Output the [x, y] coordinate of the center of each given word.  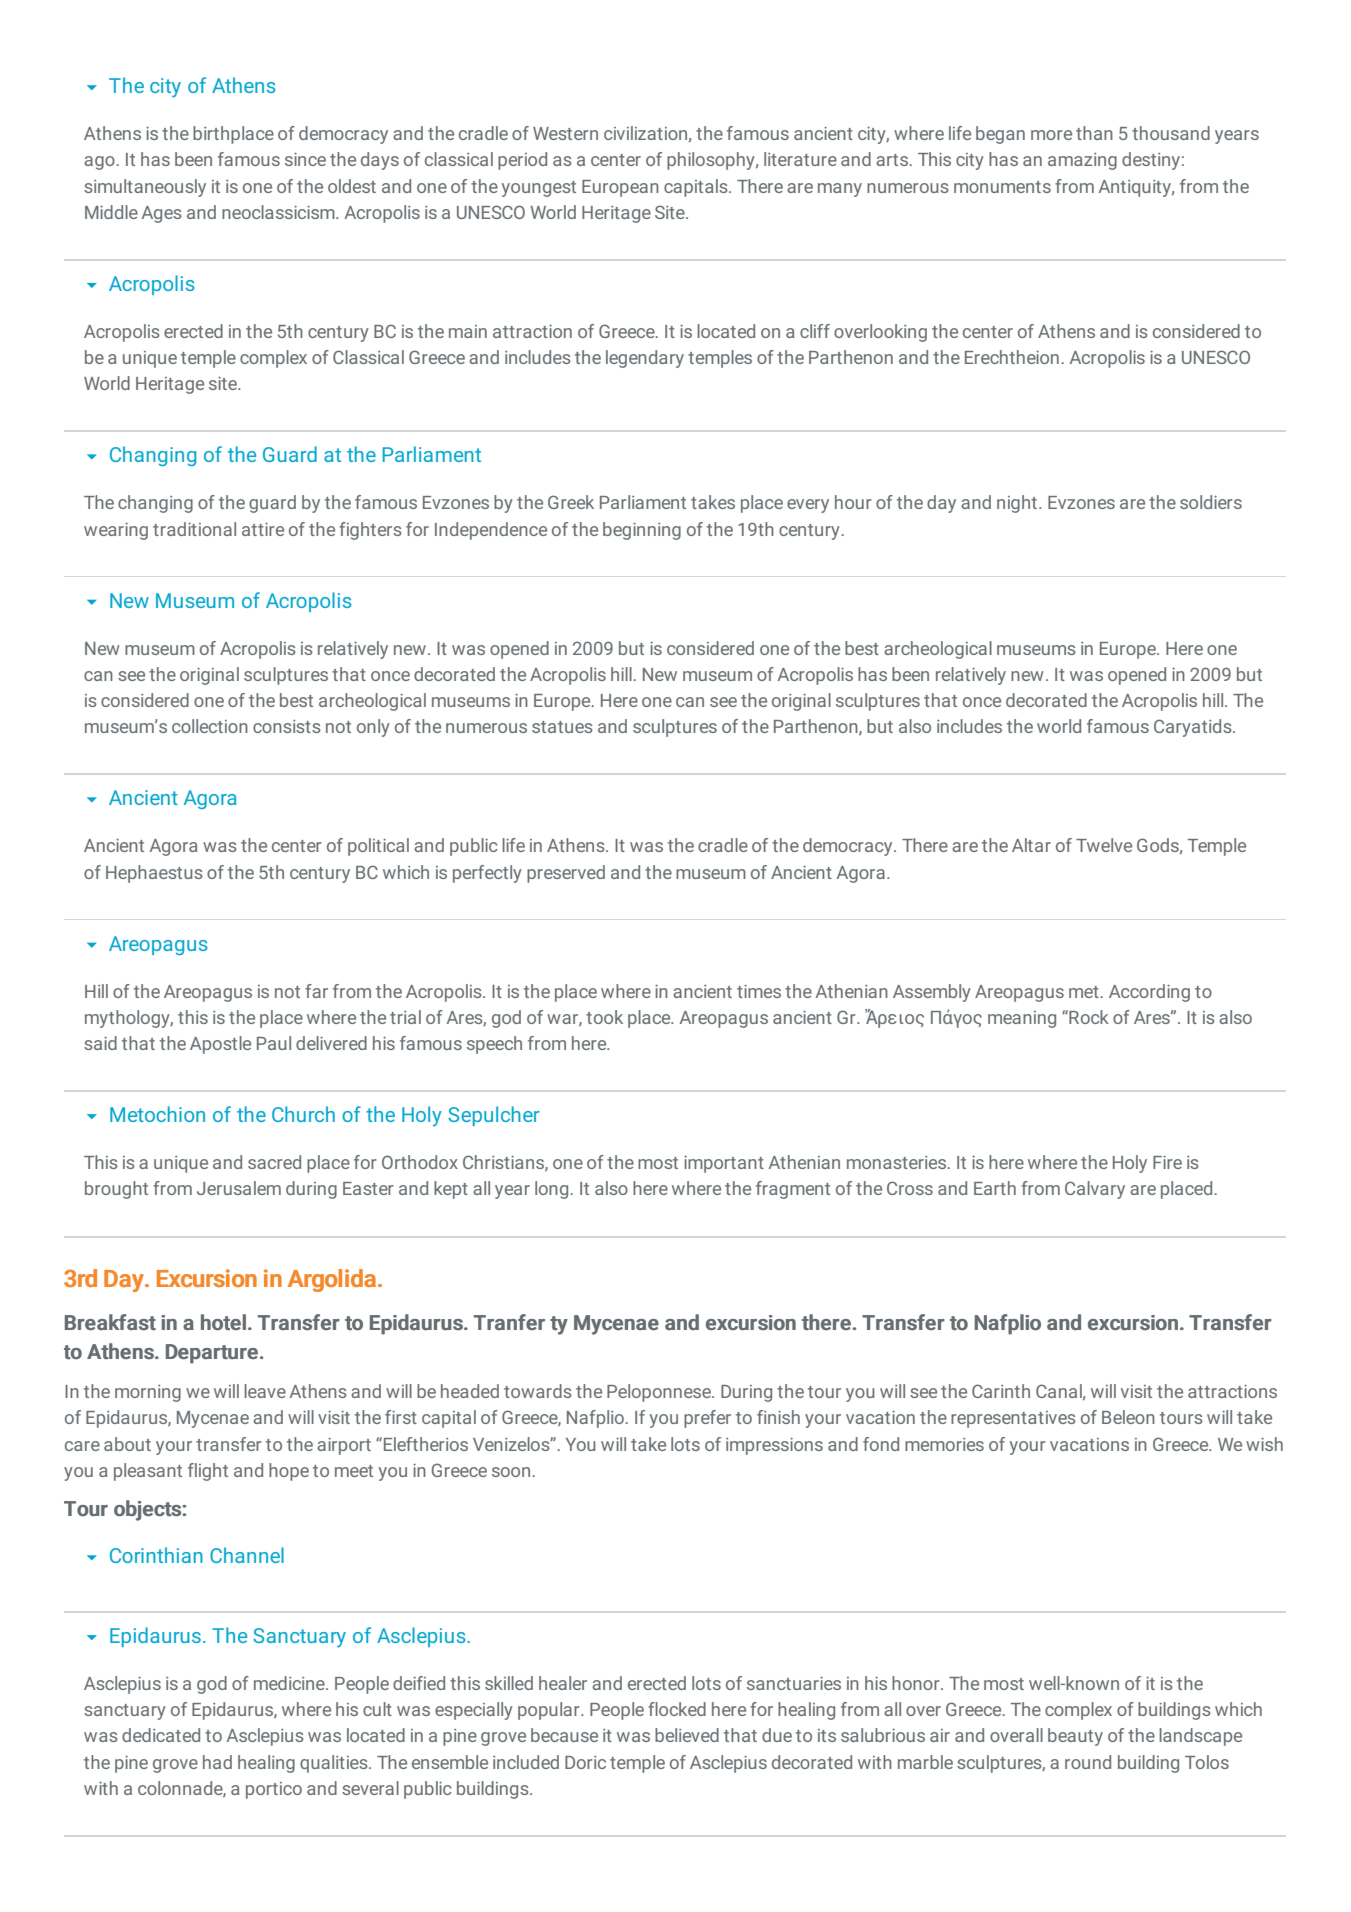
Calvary [1095, 1190]
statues [562, 727]
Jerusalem [239, 1188]
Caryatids [1194, 728]
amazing [1082, 161]
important [724, 1164]
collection [210, 726]
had [217, 1762]
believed [687, 1735]
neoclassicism [279, 212]
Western [565, 133]
